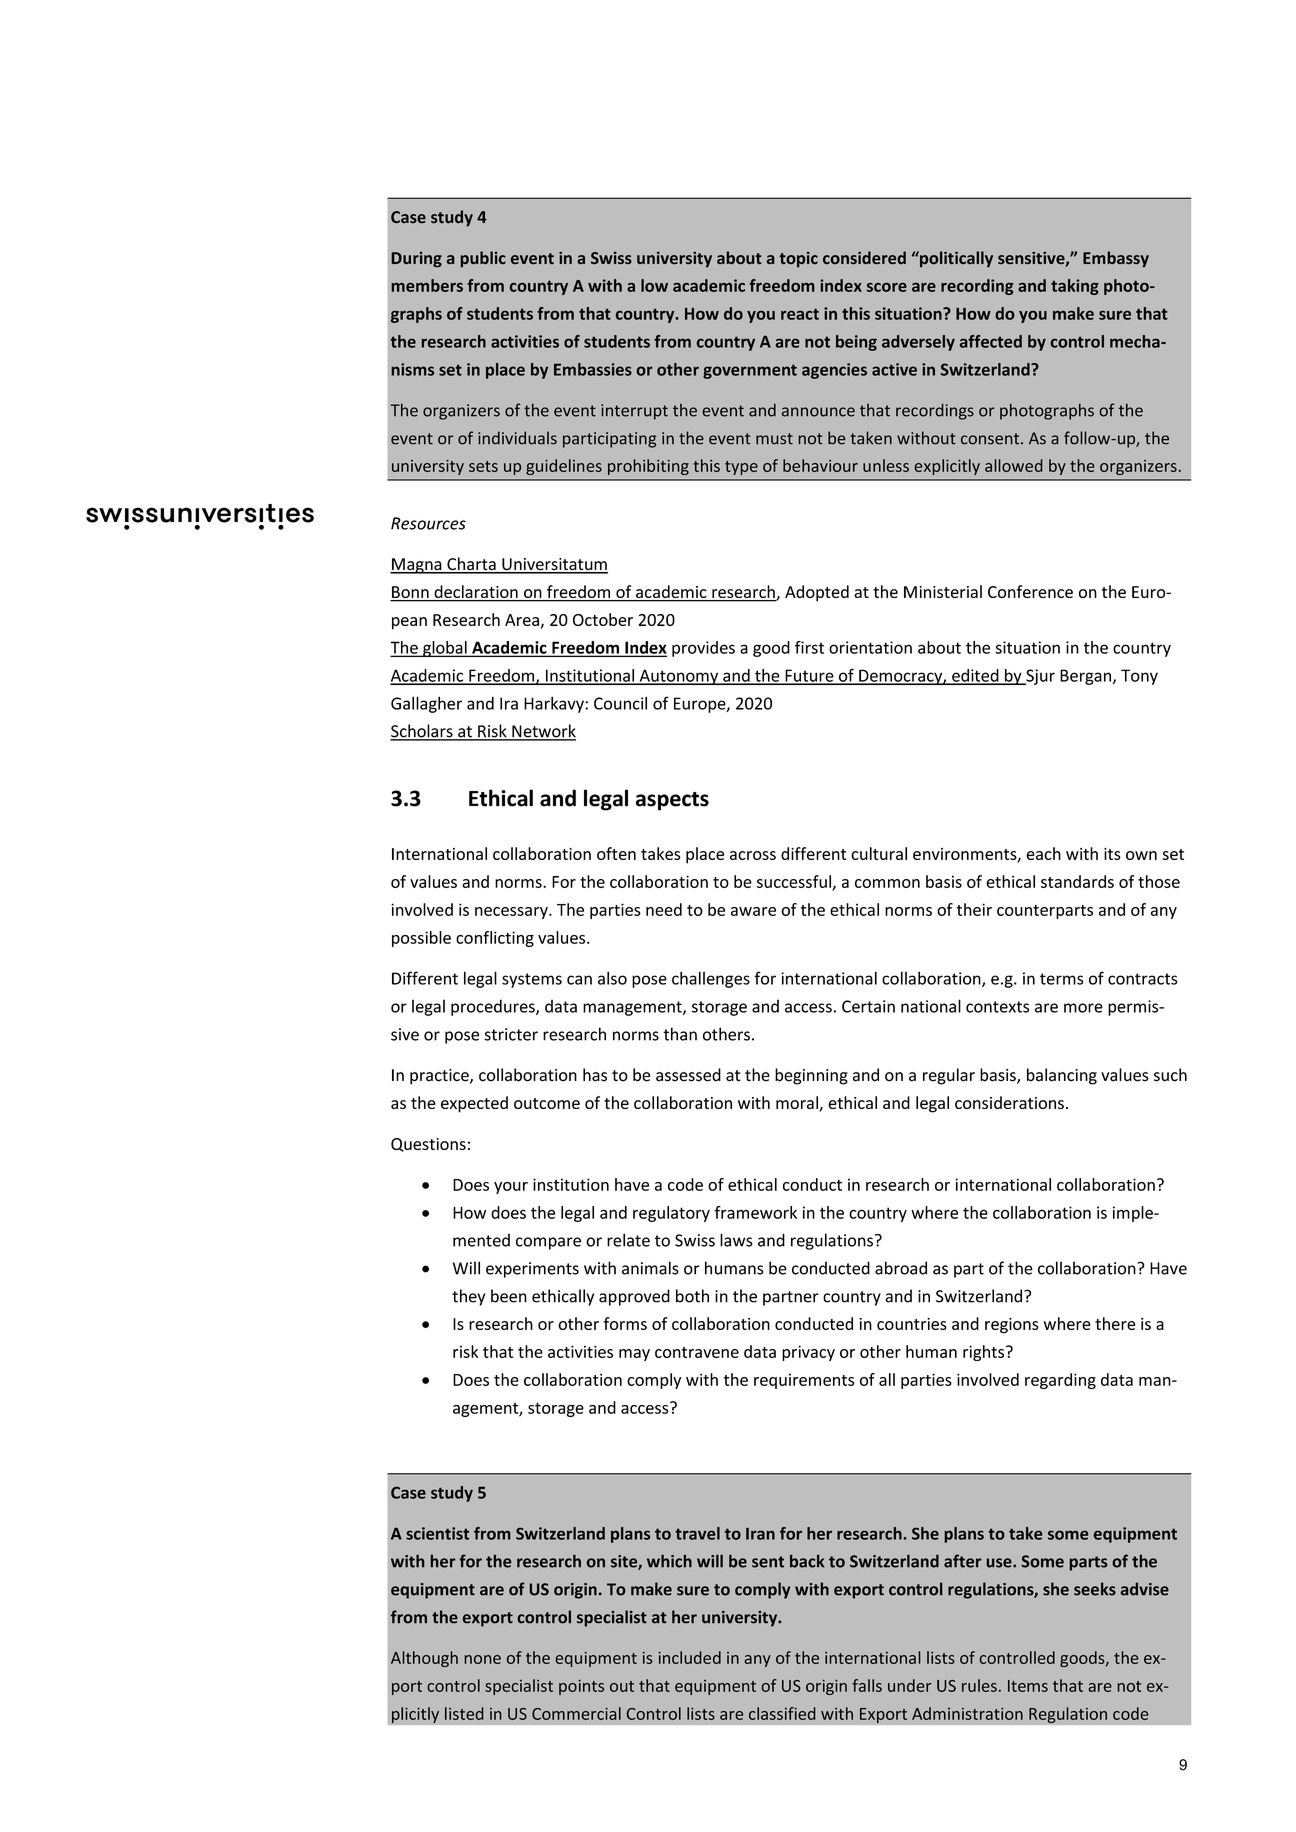  What do you see at coordinates (809, 647) in the screenshot?
I see `first` at bounding box center [809, 647].
